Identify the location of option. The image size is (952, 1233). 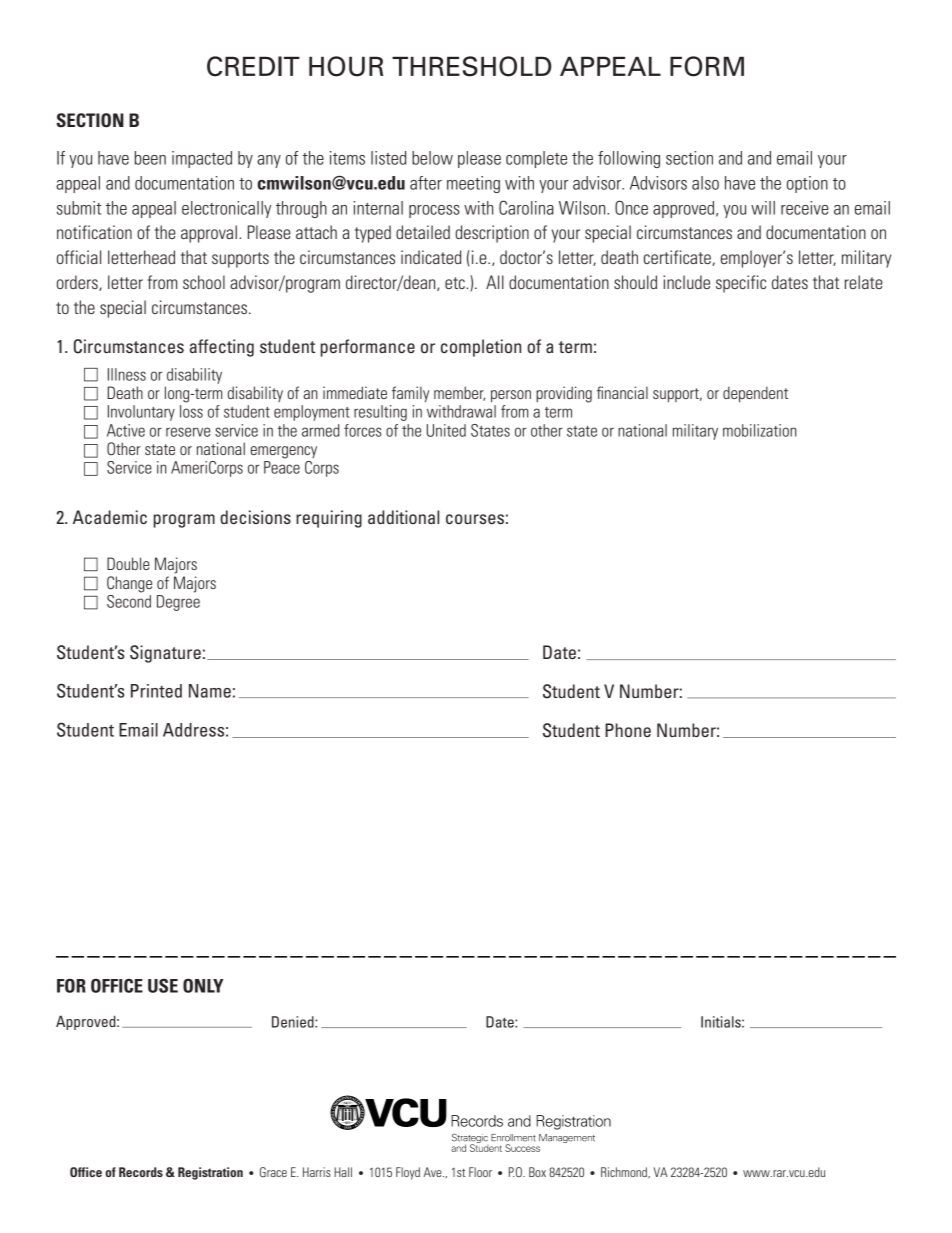
(807, 184).
